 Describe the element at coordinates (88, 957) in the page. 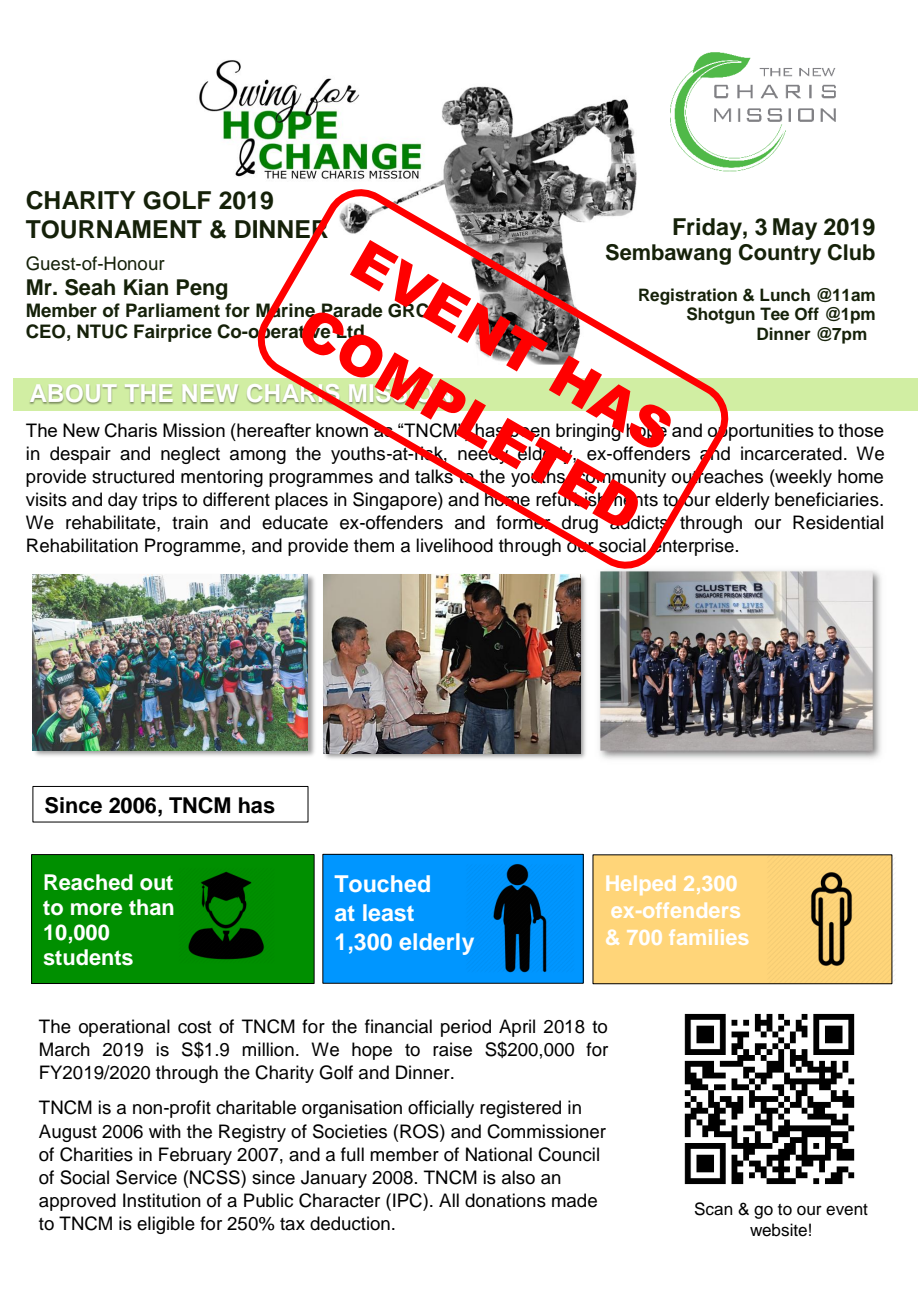

I see `students` at that location.
